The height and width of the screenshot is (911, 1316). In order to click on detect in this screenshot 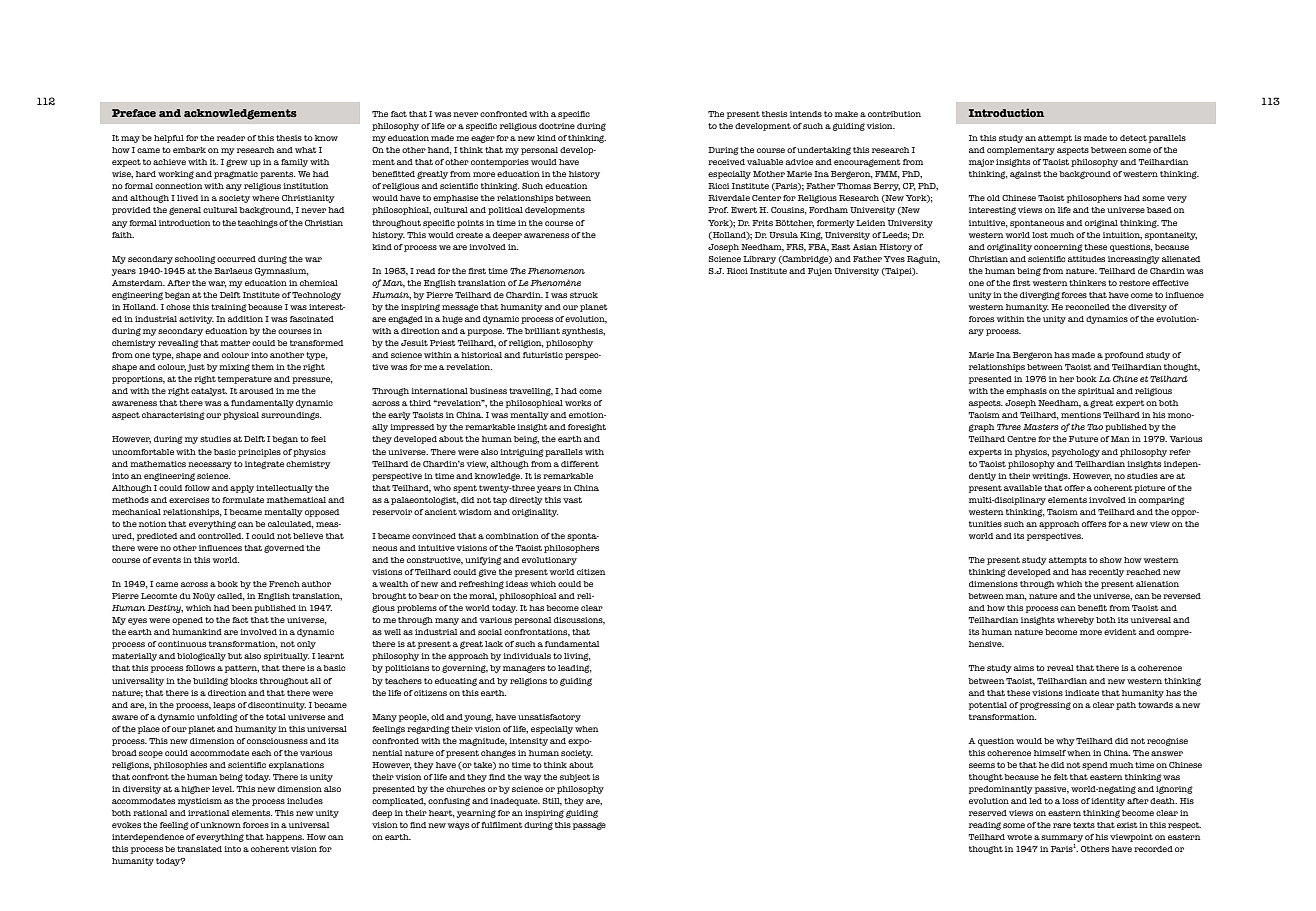, I will do `click(1133, 138)`.
